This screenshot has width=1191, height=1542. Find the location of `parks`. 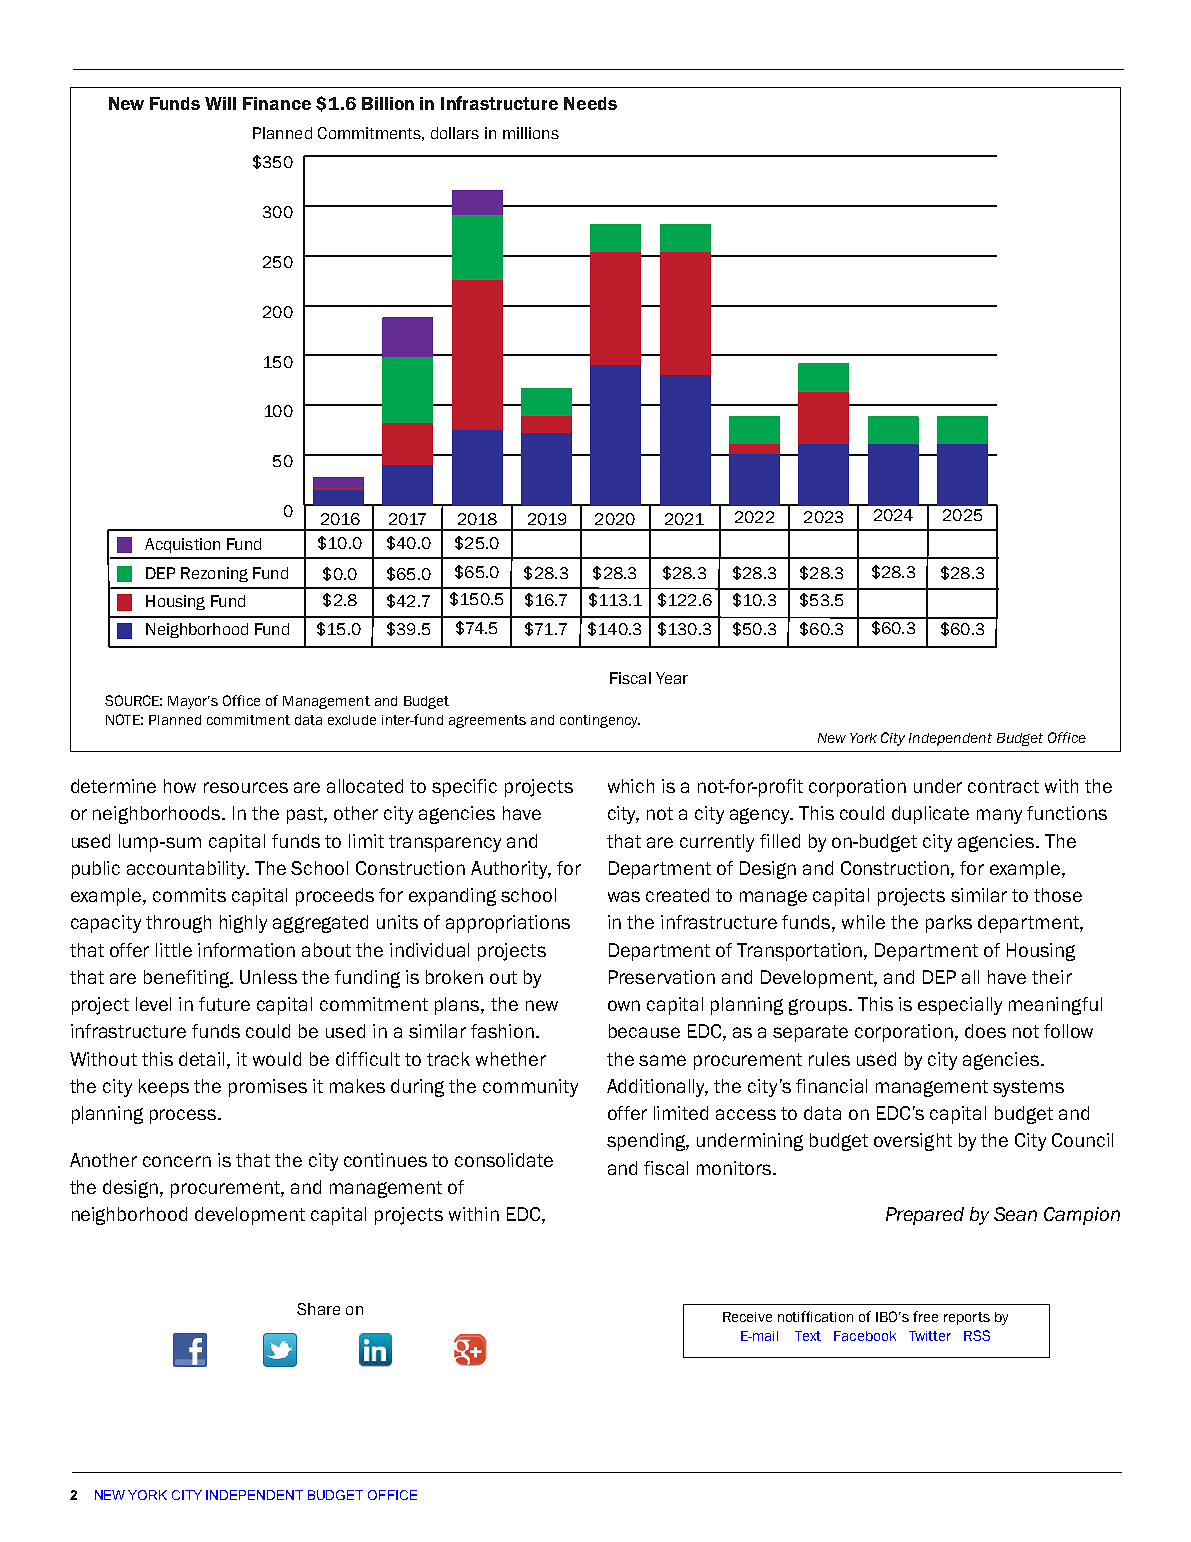

parks is located at coordinates (949, 924).
